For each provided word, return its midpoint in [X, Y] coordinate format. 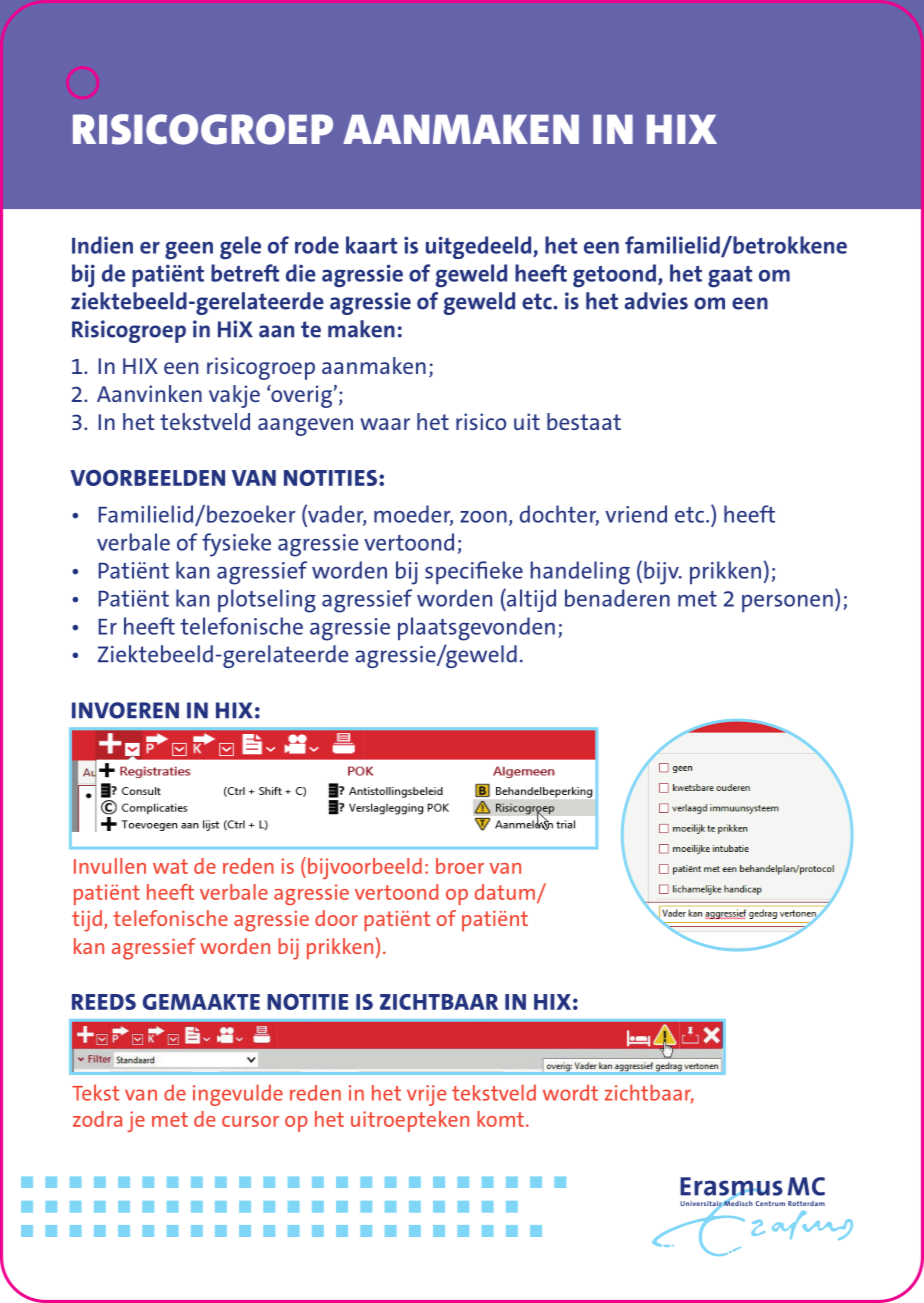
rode [317, 245]
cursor [250, 1121]
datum [505, 892]
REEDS [104, 1002]
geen [189, 250]
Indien [102, 245]
